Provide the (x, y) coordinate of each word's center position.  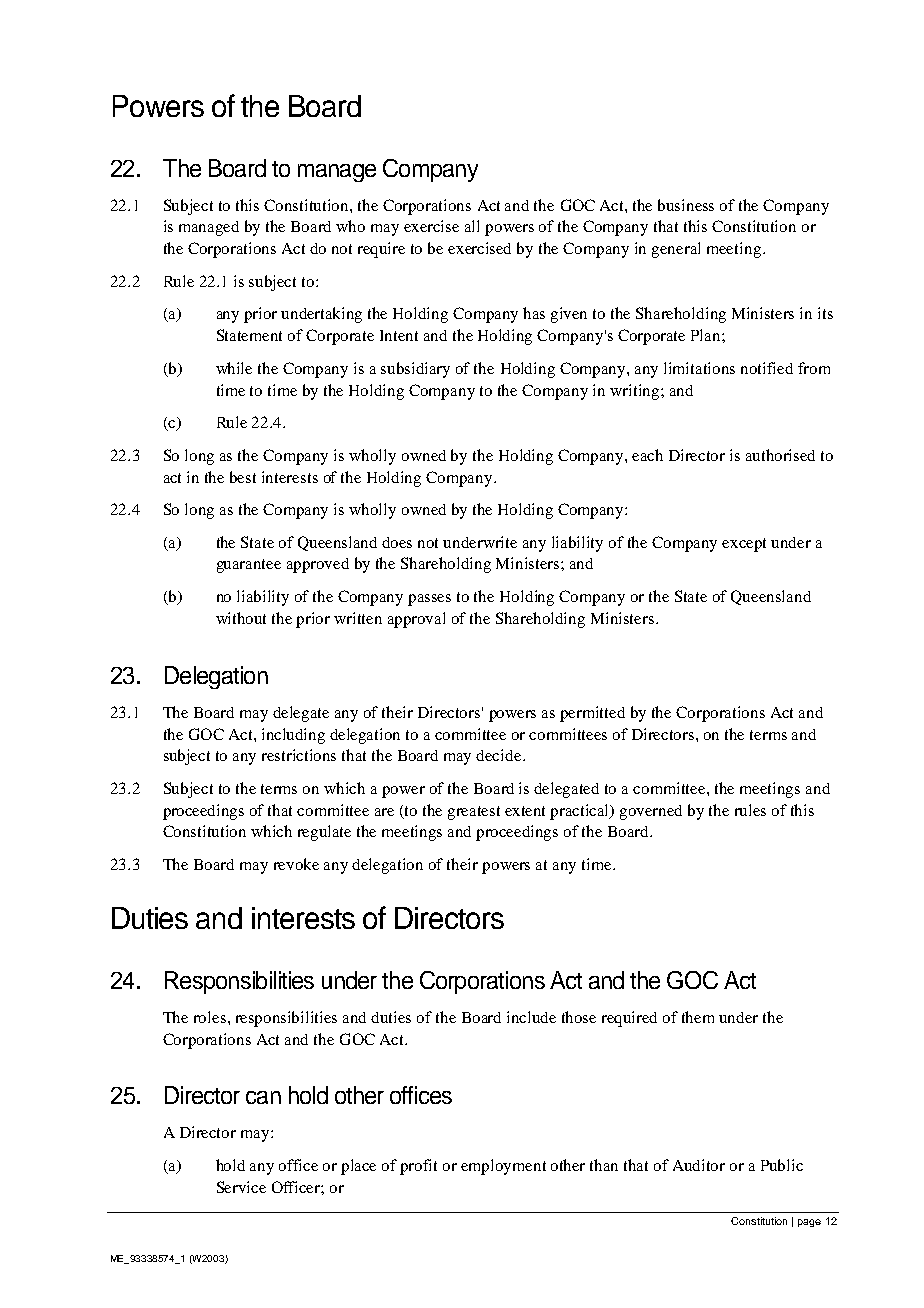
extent (525, 811)
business (686, 205)
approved (318, 565)
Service (241, 1187)
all (472, 226)
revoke (296, 864)
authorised (780, 455)
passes (429, 600)
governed (651, 812)
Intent (399, 335)
